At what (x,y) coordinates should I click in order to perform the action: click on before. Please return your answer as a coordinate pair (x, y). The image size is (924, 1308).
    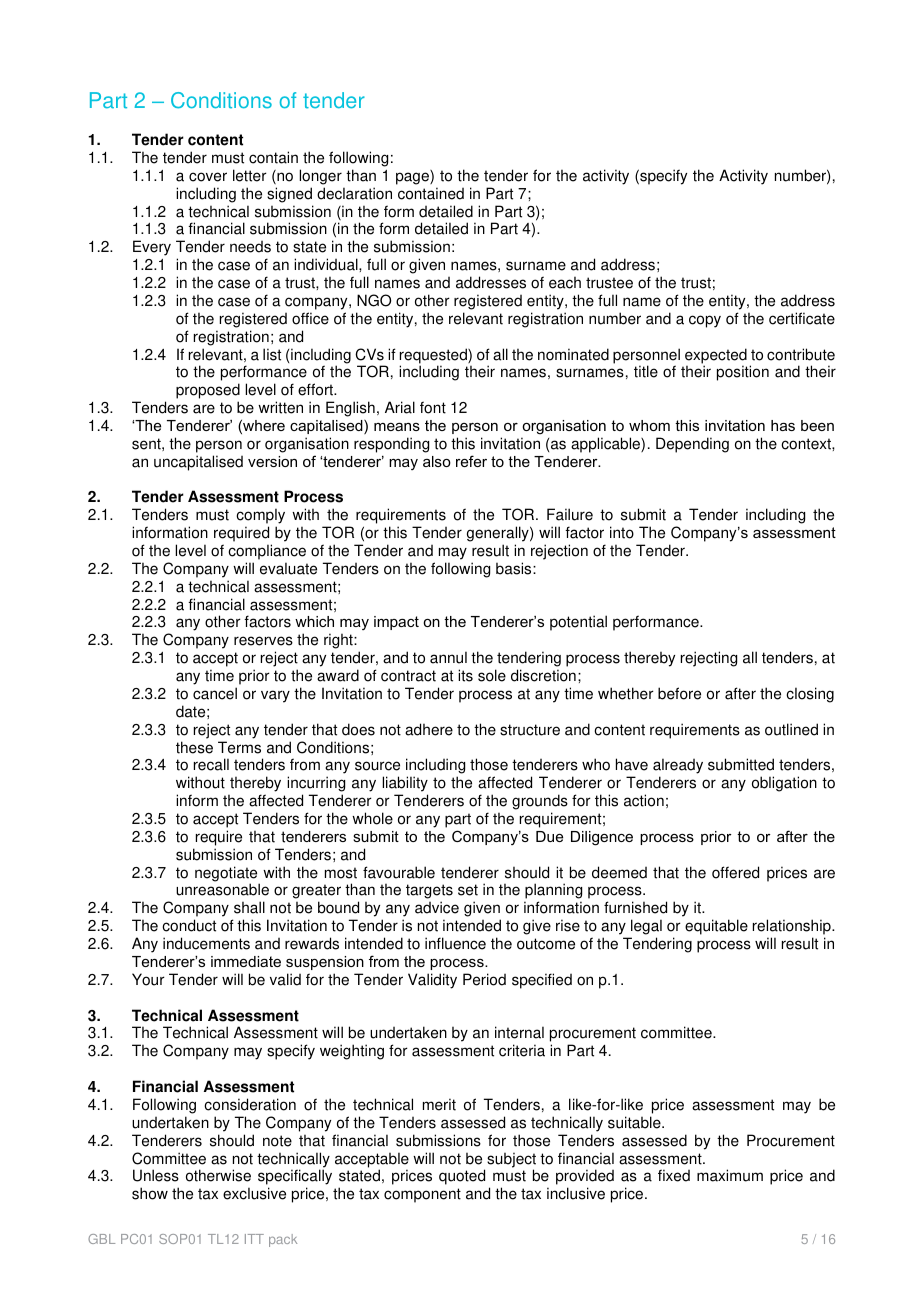
    Looking at the image, I should click on (679, 693).
